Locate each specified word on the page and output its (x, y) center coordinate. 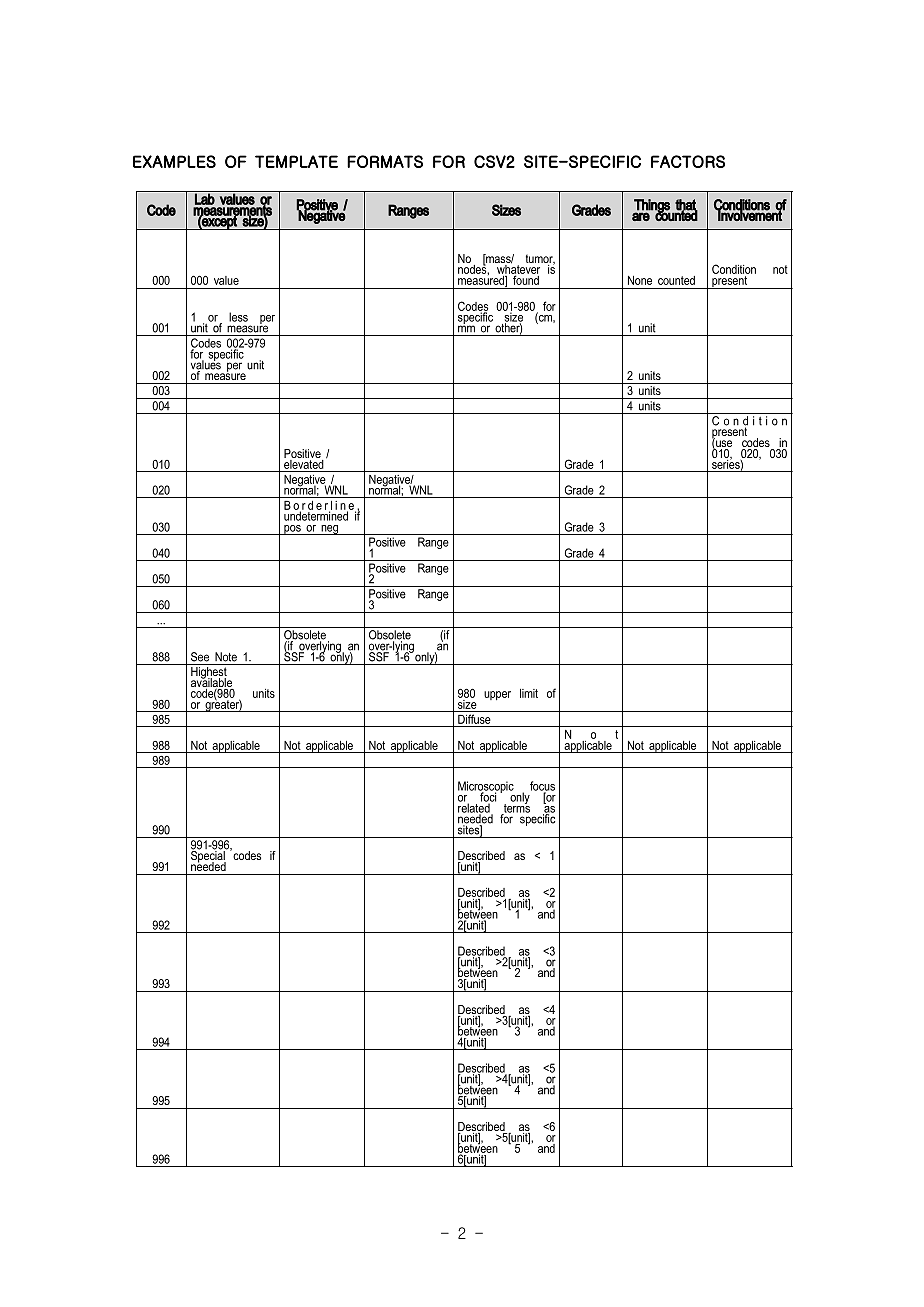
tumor (540, 260)
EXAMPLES (174, 161)
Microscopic (486, 788)
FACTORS (688, 161)
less (238, 317)
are (641, 216)
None (640, 280)
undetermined (316, 515)
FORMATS (385, 161)
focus (542, 787)
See (200, 657)
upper (497, 695)
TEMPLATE (296, 161)
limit (529, 693)
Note (226, 657)
